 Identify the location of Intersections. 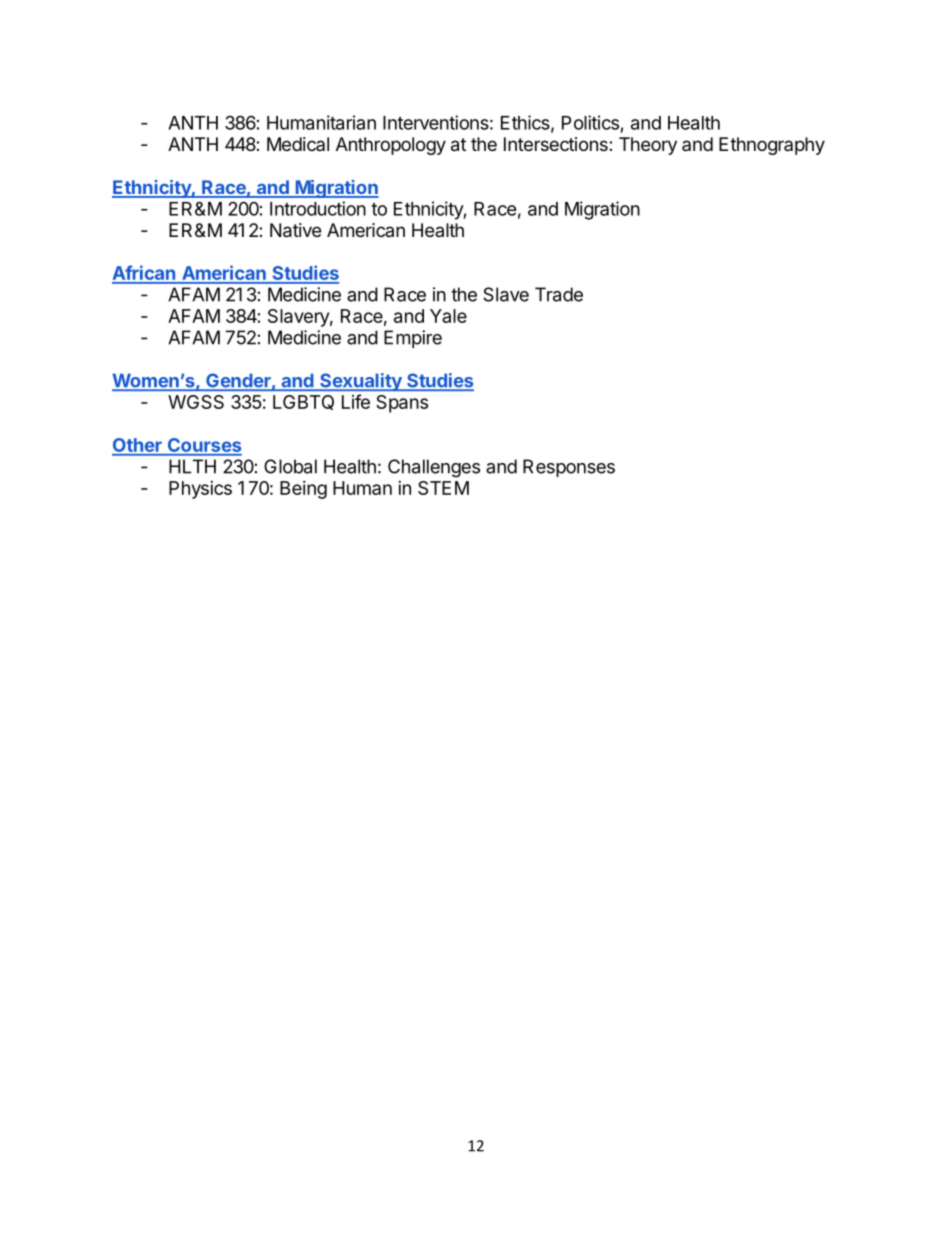
(557, 144).
